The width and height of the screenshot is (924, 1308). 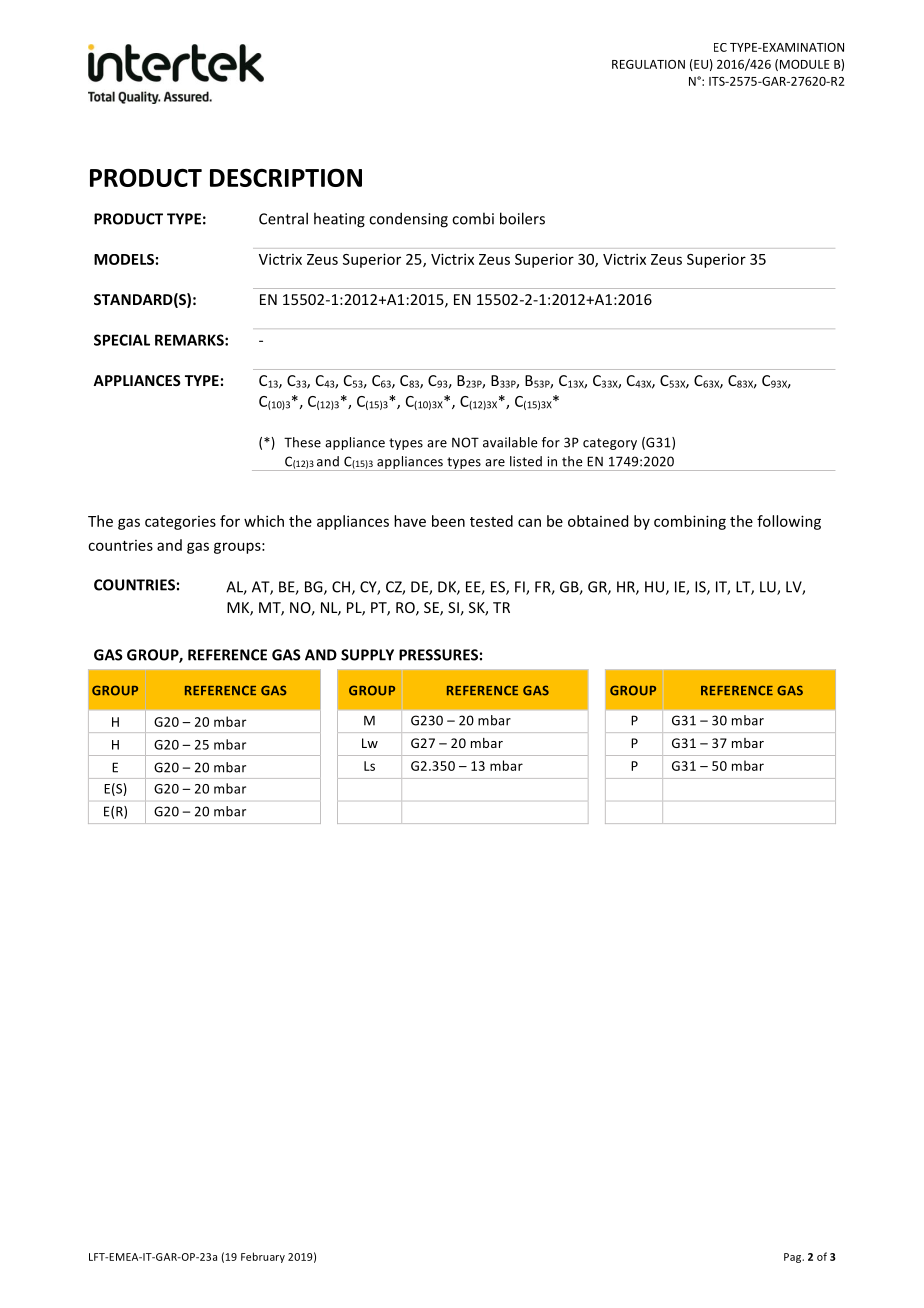 I want to click on categories, so click(x=180, y=523).
